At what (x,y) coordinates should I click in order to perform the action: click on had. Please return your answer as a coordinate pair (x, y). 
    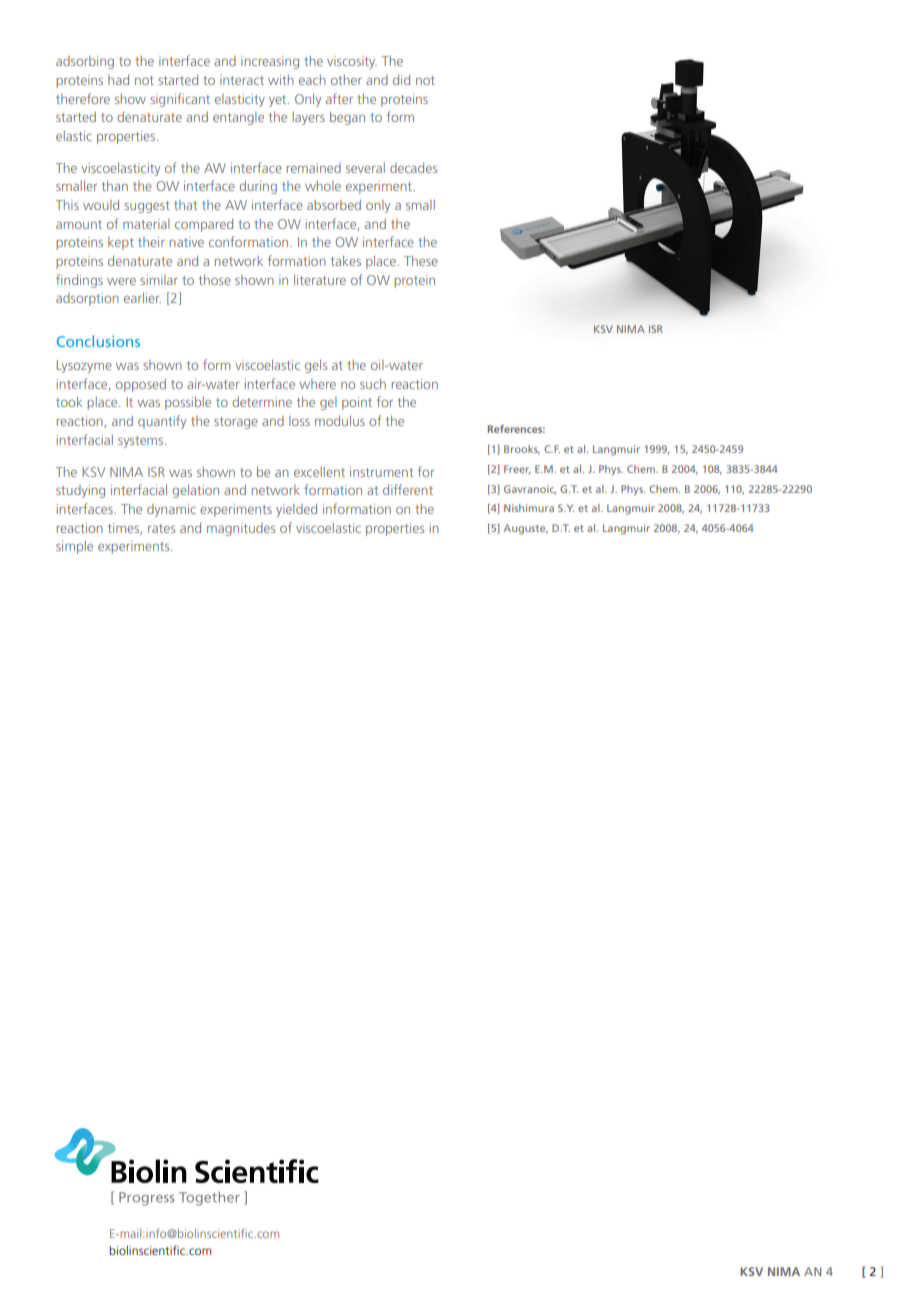
    Looking at the image, I should click on (118, 79).
